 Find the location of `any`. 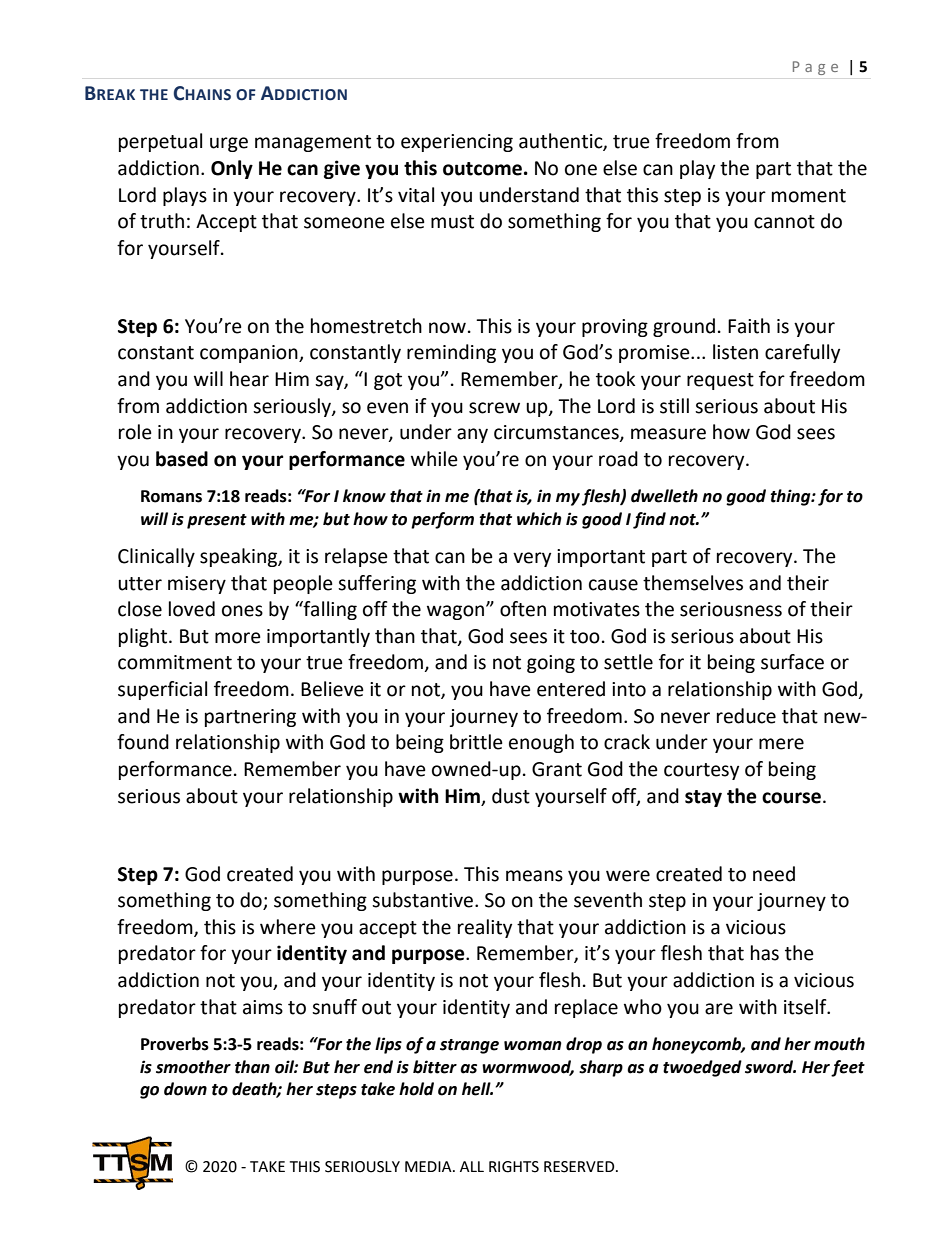

any is located at coordinates (472, 435).
